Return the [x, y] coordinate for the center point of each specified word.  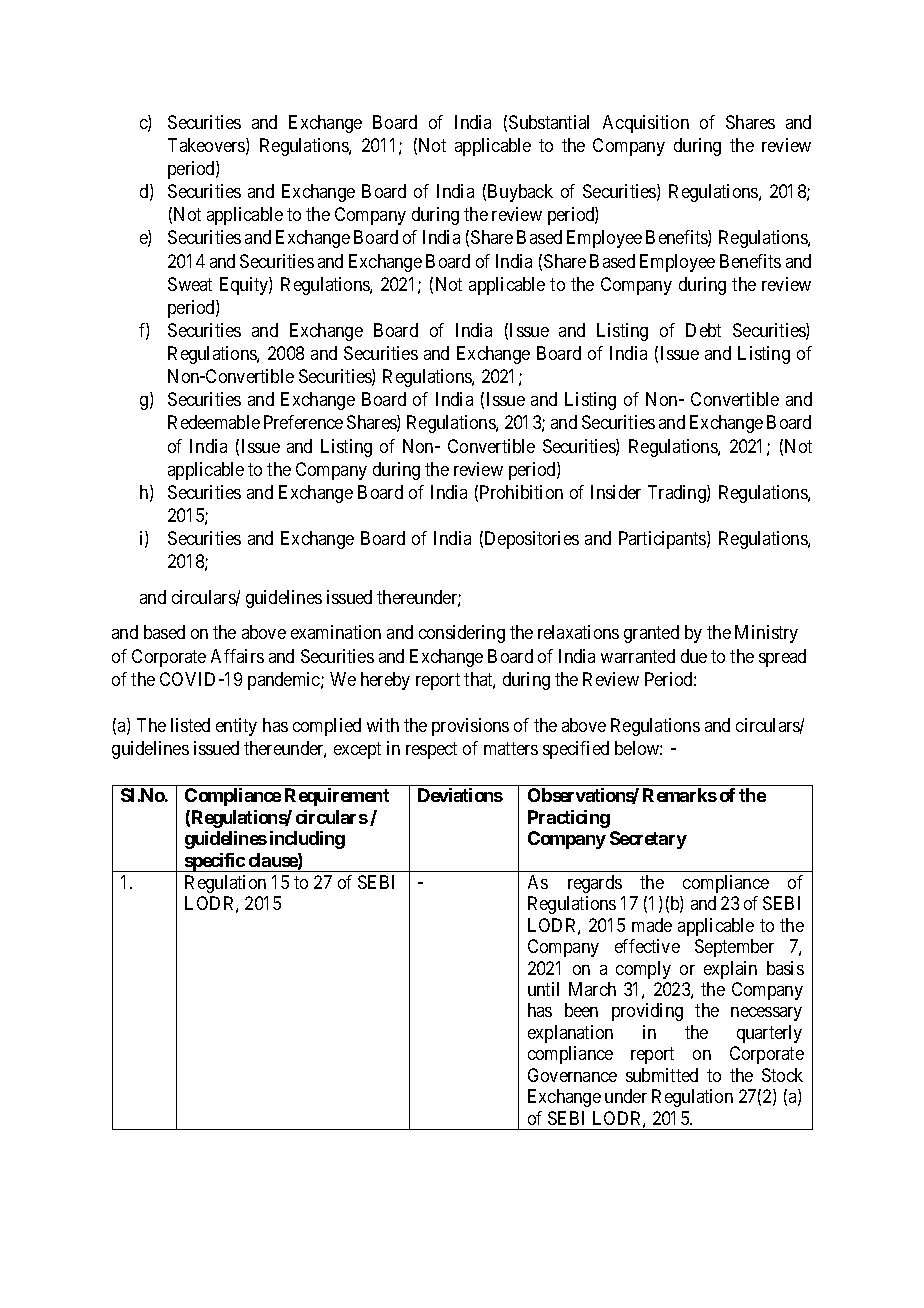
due [694, 656]
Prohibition [521, 492]
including [307, 840]
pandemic [285, 681]
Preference [303, 422]
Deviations [460, 795]
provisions [470, 727]
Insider [616, 492]
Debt [703, 330]
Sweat [190, 284]
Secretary [648, 840]
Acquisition [646, 124]
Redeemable [214, 422]
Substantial [549, 122]
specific [214, 862]
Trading [678, 494]
